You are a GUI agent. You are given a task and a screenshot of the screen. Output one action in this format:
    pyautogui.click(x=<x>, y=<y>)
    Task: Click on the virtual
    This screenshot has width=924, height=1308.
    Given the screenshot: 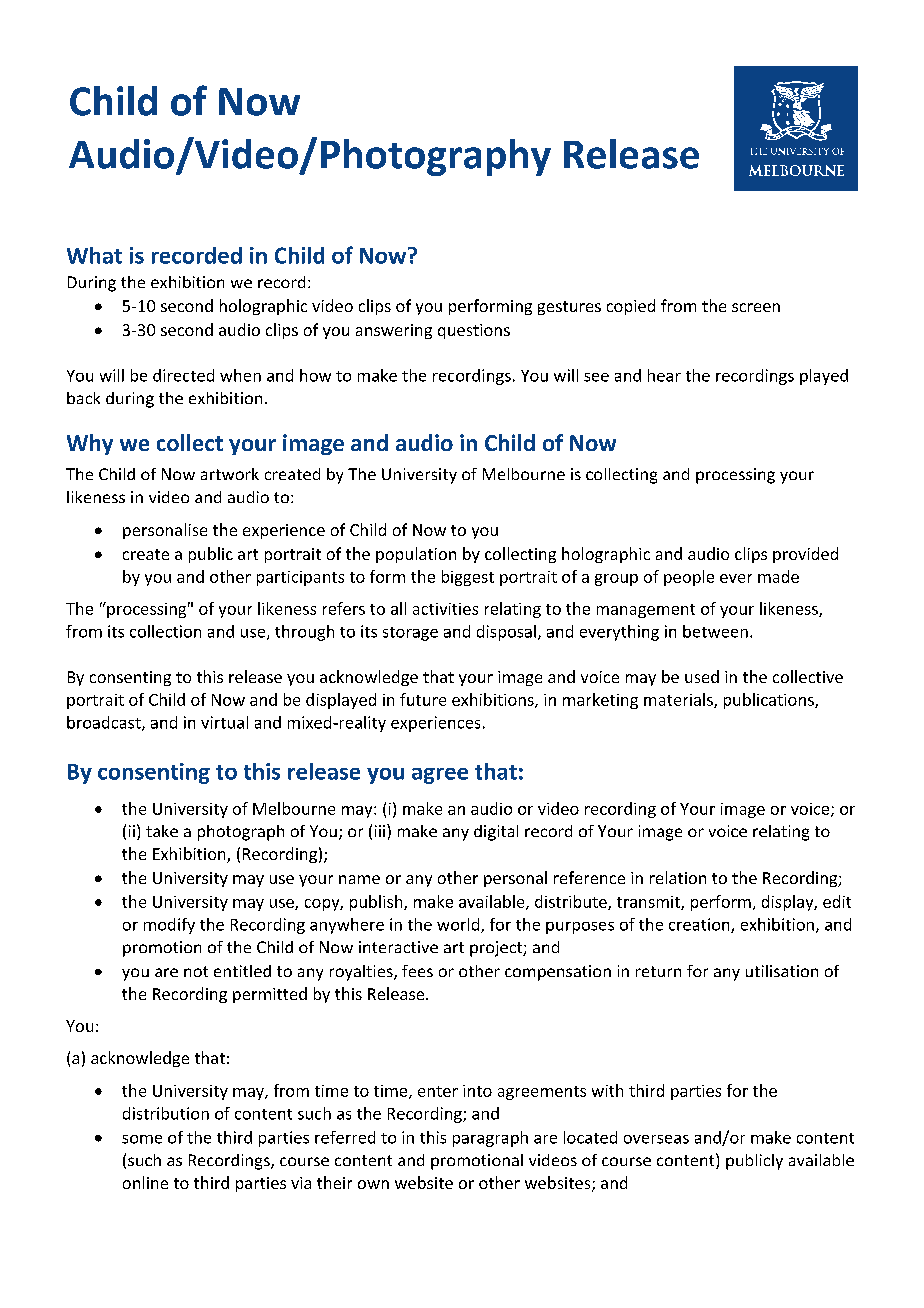 What is the action you would take?
    pyautogui.click(x=224, y=722)
